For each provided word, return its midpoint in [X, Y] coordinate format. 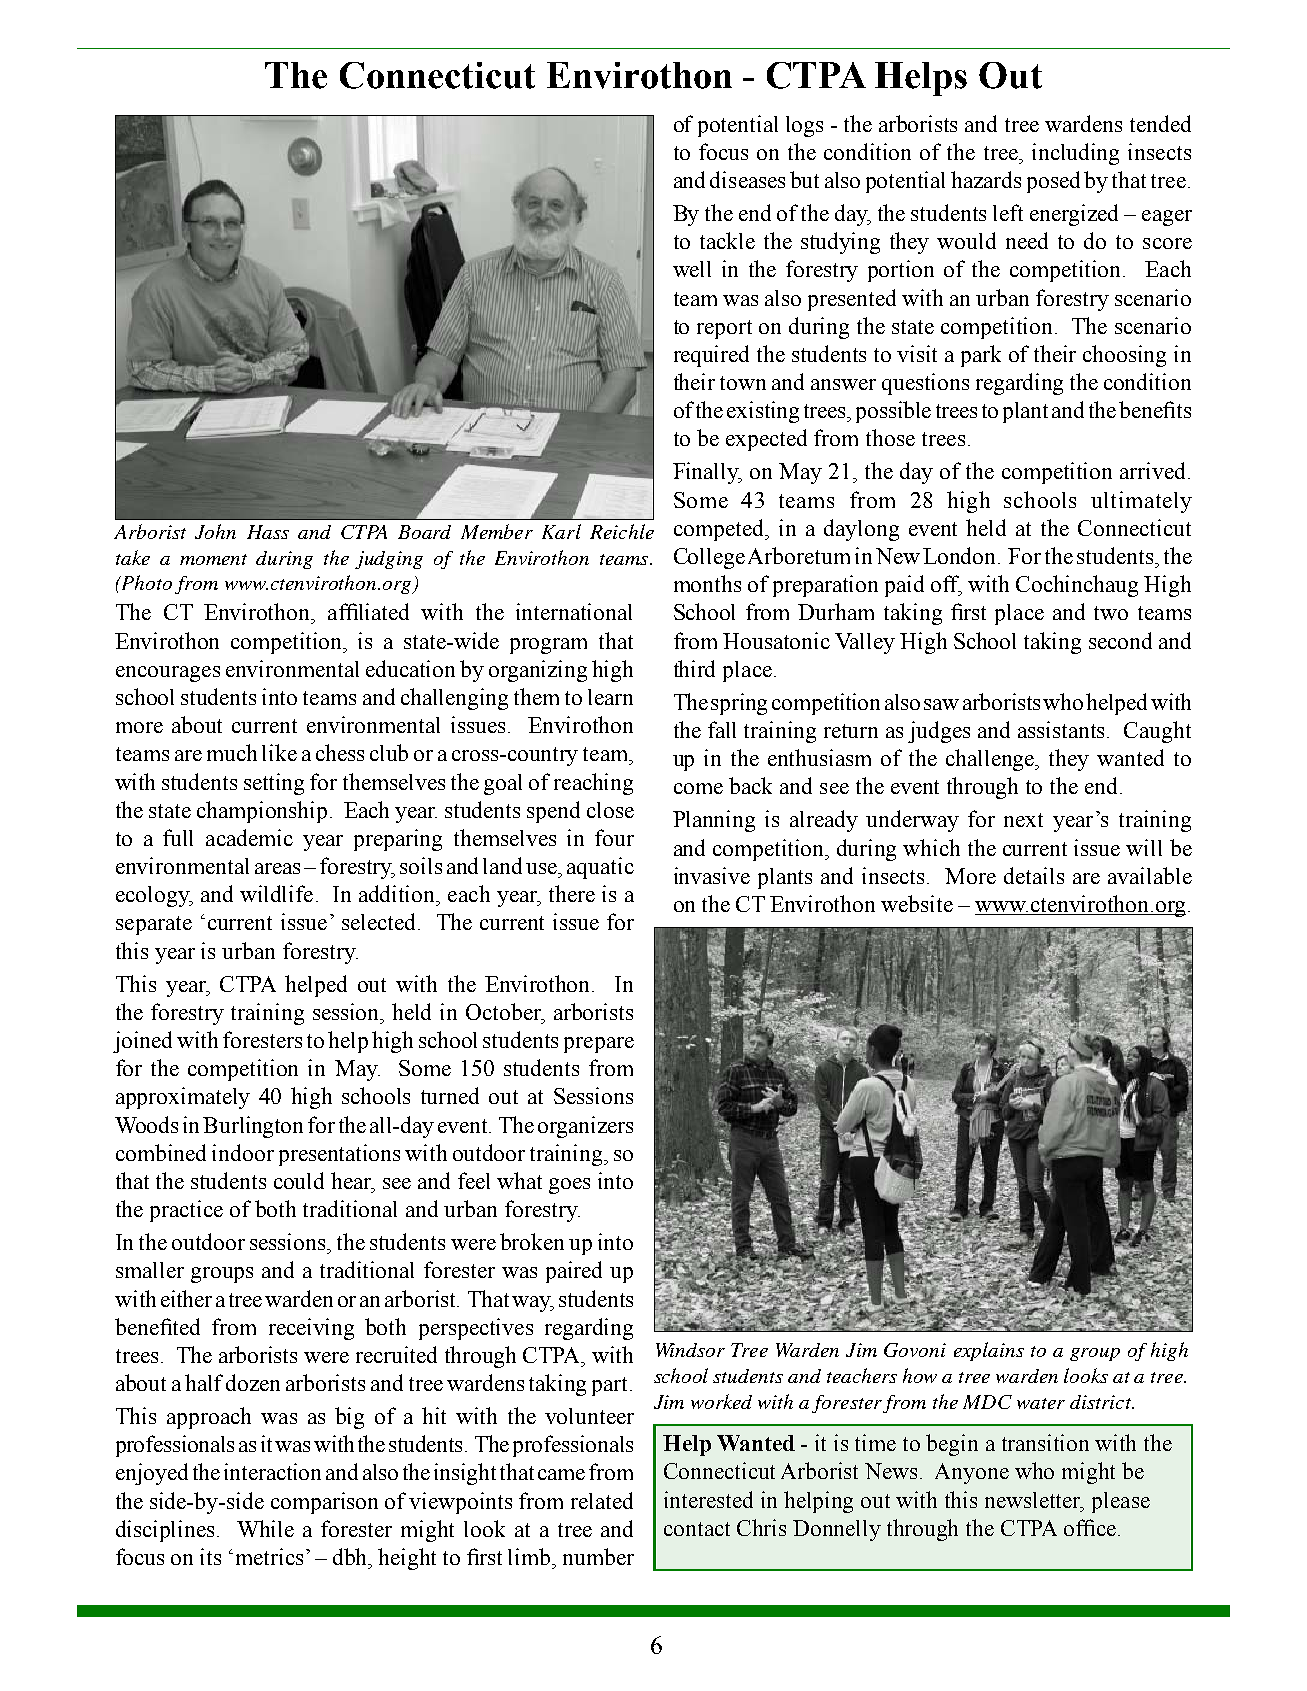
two [1111, 613]
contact [697, 1529]
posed [1053, 182]
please [1121, 1502]
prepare [599, 1045]
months [707, 583]
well [692, 269]
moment [213, 559]
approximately [183, 1098]
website [917, 903]
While [265, 1528]
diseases [747, 179]
